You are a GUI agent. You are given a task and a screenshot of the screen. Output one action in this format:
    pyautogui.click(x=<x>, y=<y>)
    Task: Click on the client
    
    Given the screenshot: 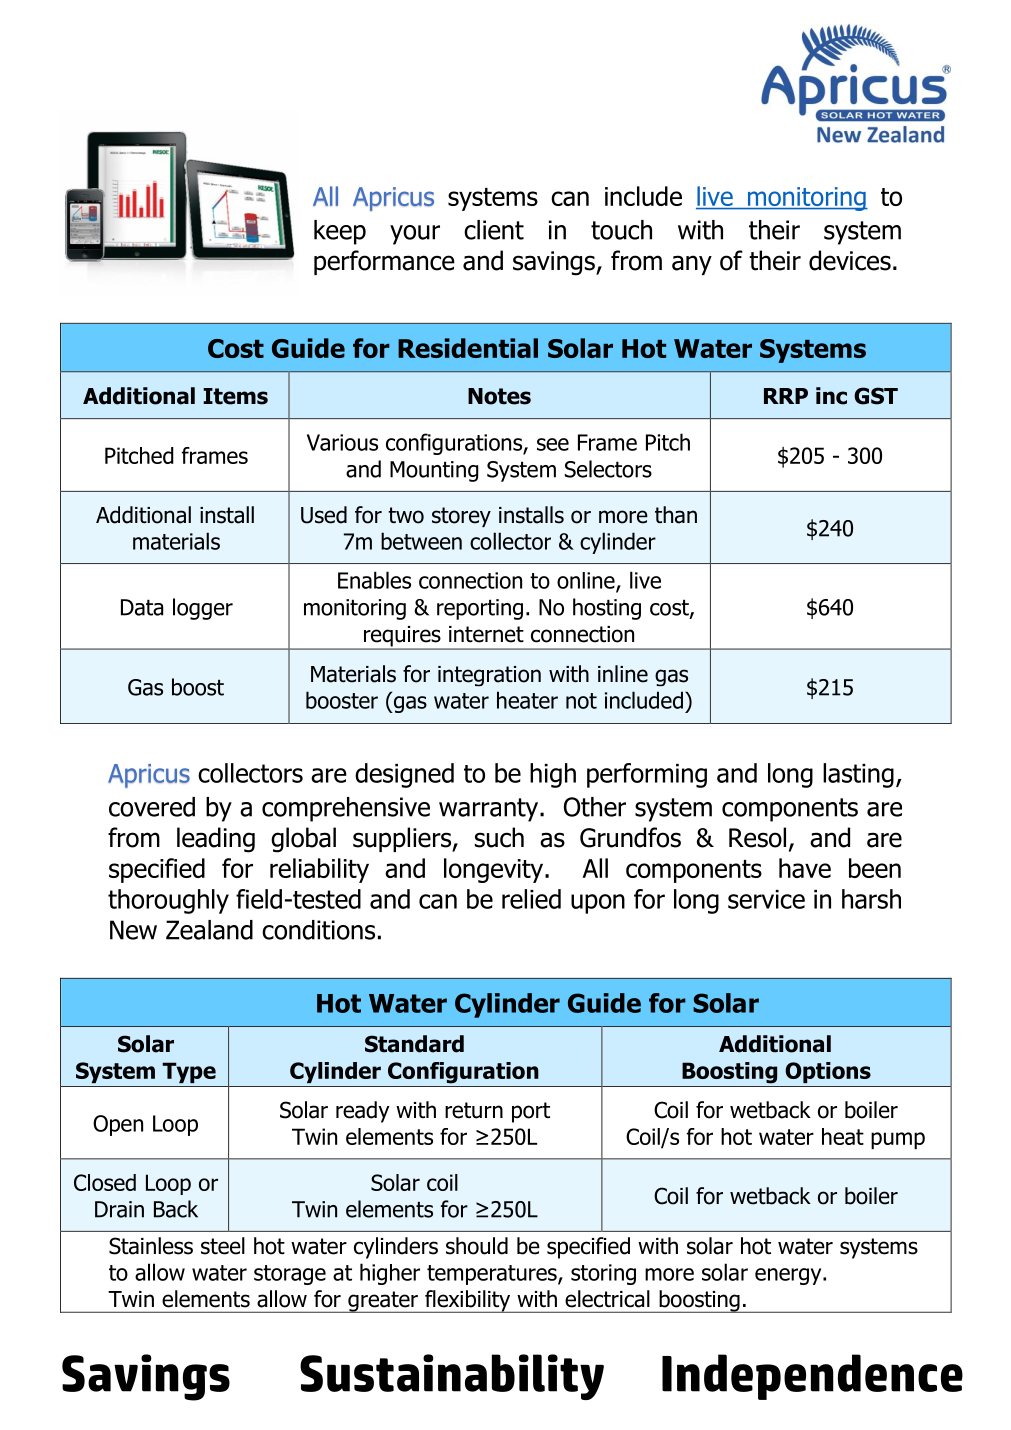 What is the action you would take?
    pyautogui.click(x=494, y=230)
